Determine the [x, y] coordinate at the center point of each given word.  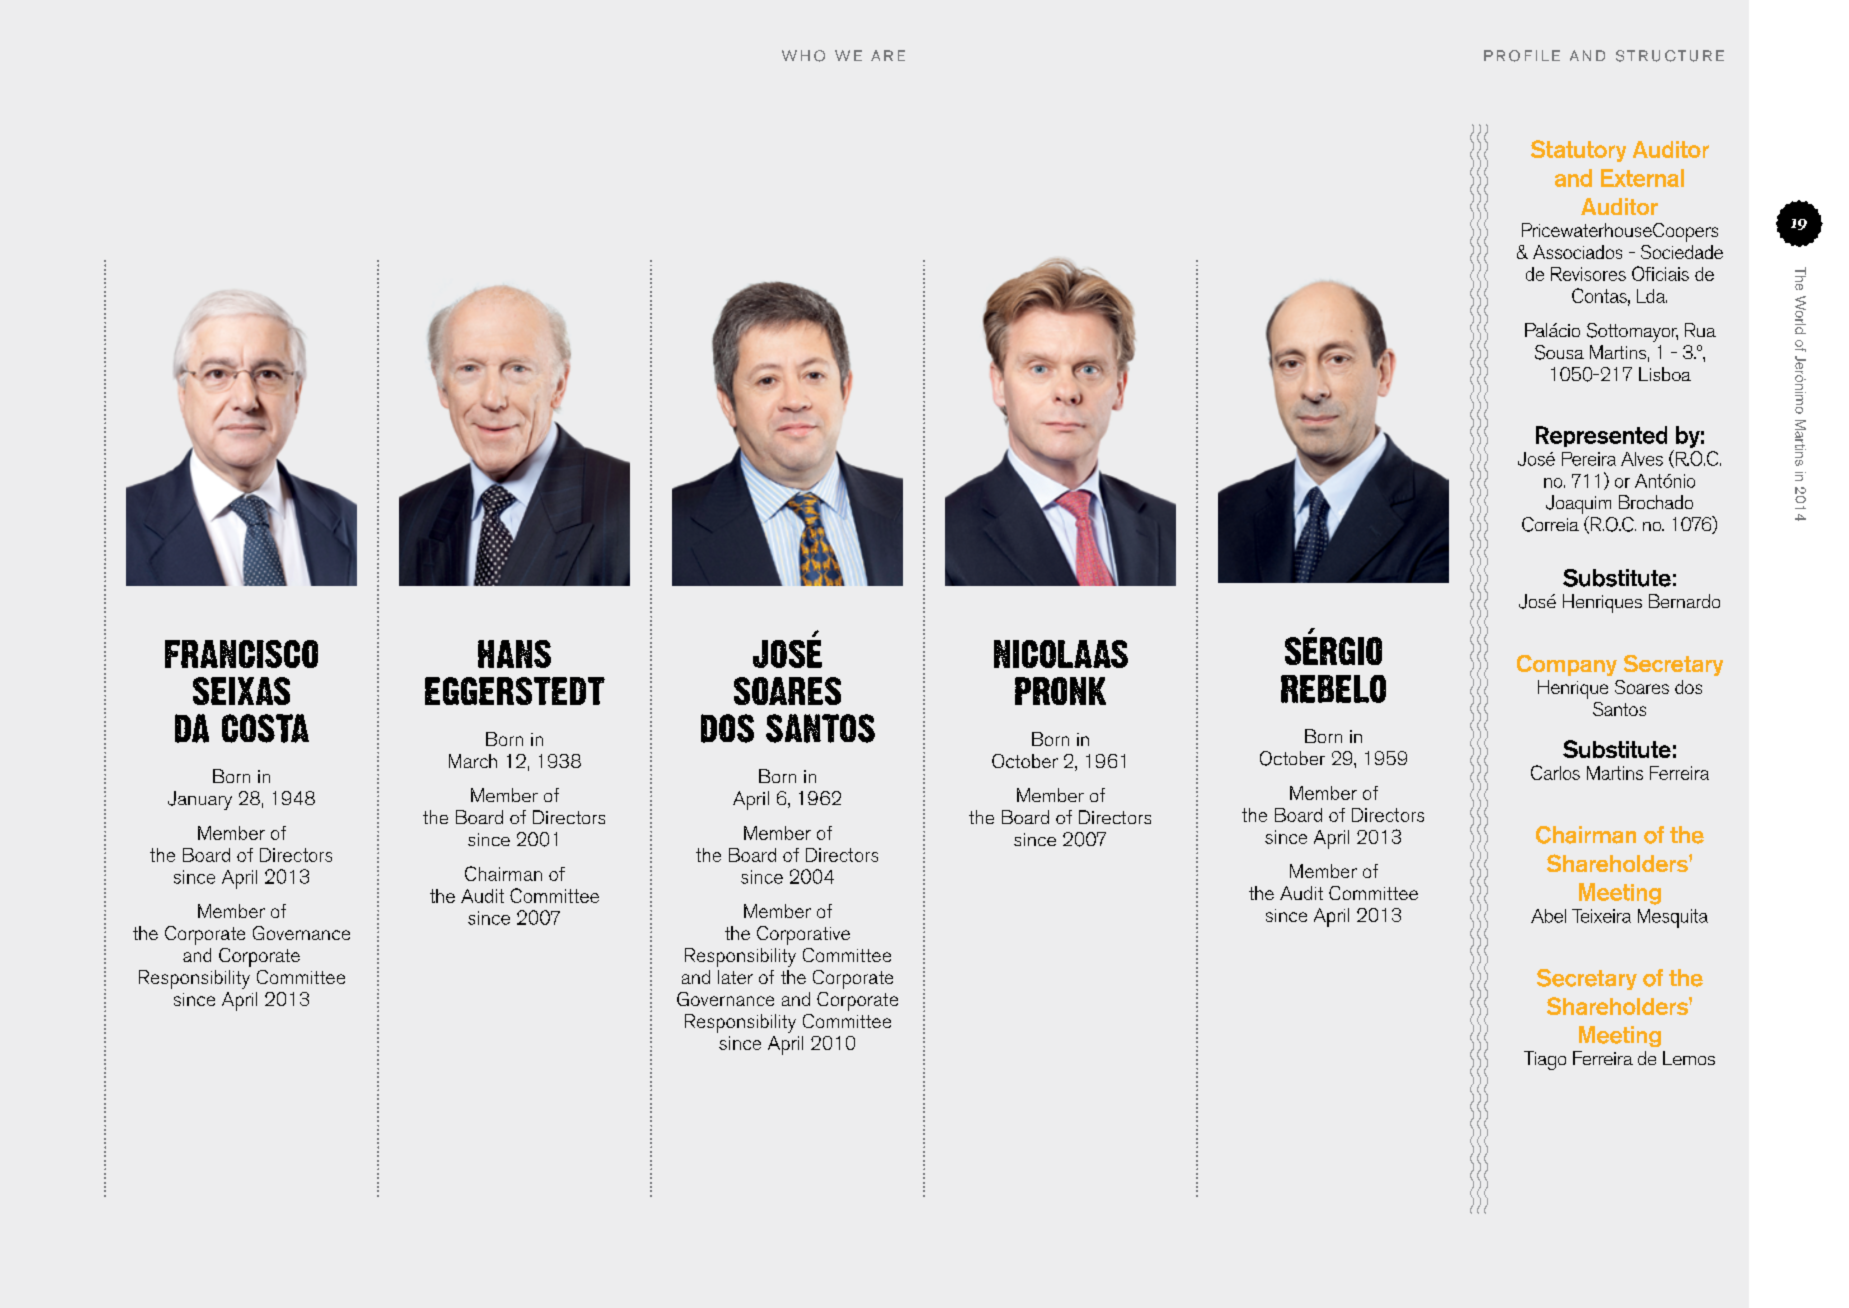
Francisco [241, 654]
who [803, 56]
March [473, 761]
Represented [1601, 436]
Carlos [1555, 772]
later [735, 977]
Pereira [1589, 459]
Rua [1700, 330]
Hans [514, 654]
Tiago [1545, 1060]
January [200, 800]
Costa [265, 728]
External [1642, 178]
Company [1567, 665]
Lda [1652, 296]
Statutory [1578, 151]
